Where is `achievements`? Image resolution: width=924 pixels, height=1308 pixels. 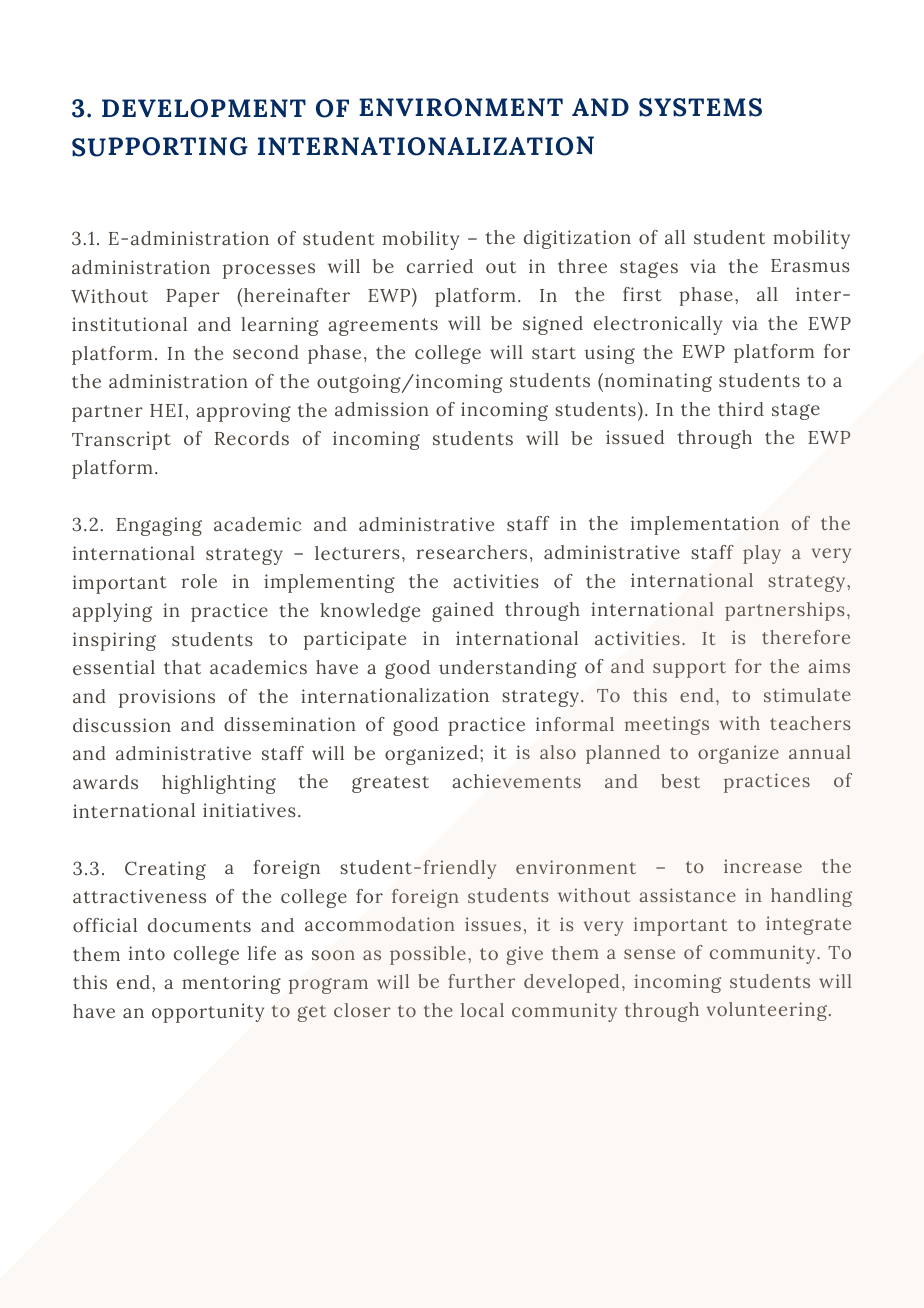 achievements is located at coordinates (517, 781).
